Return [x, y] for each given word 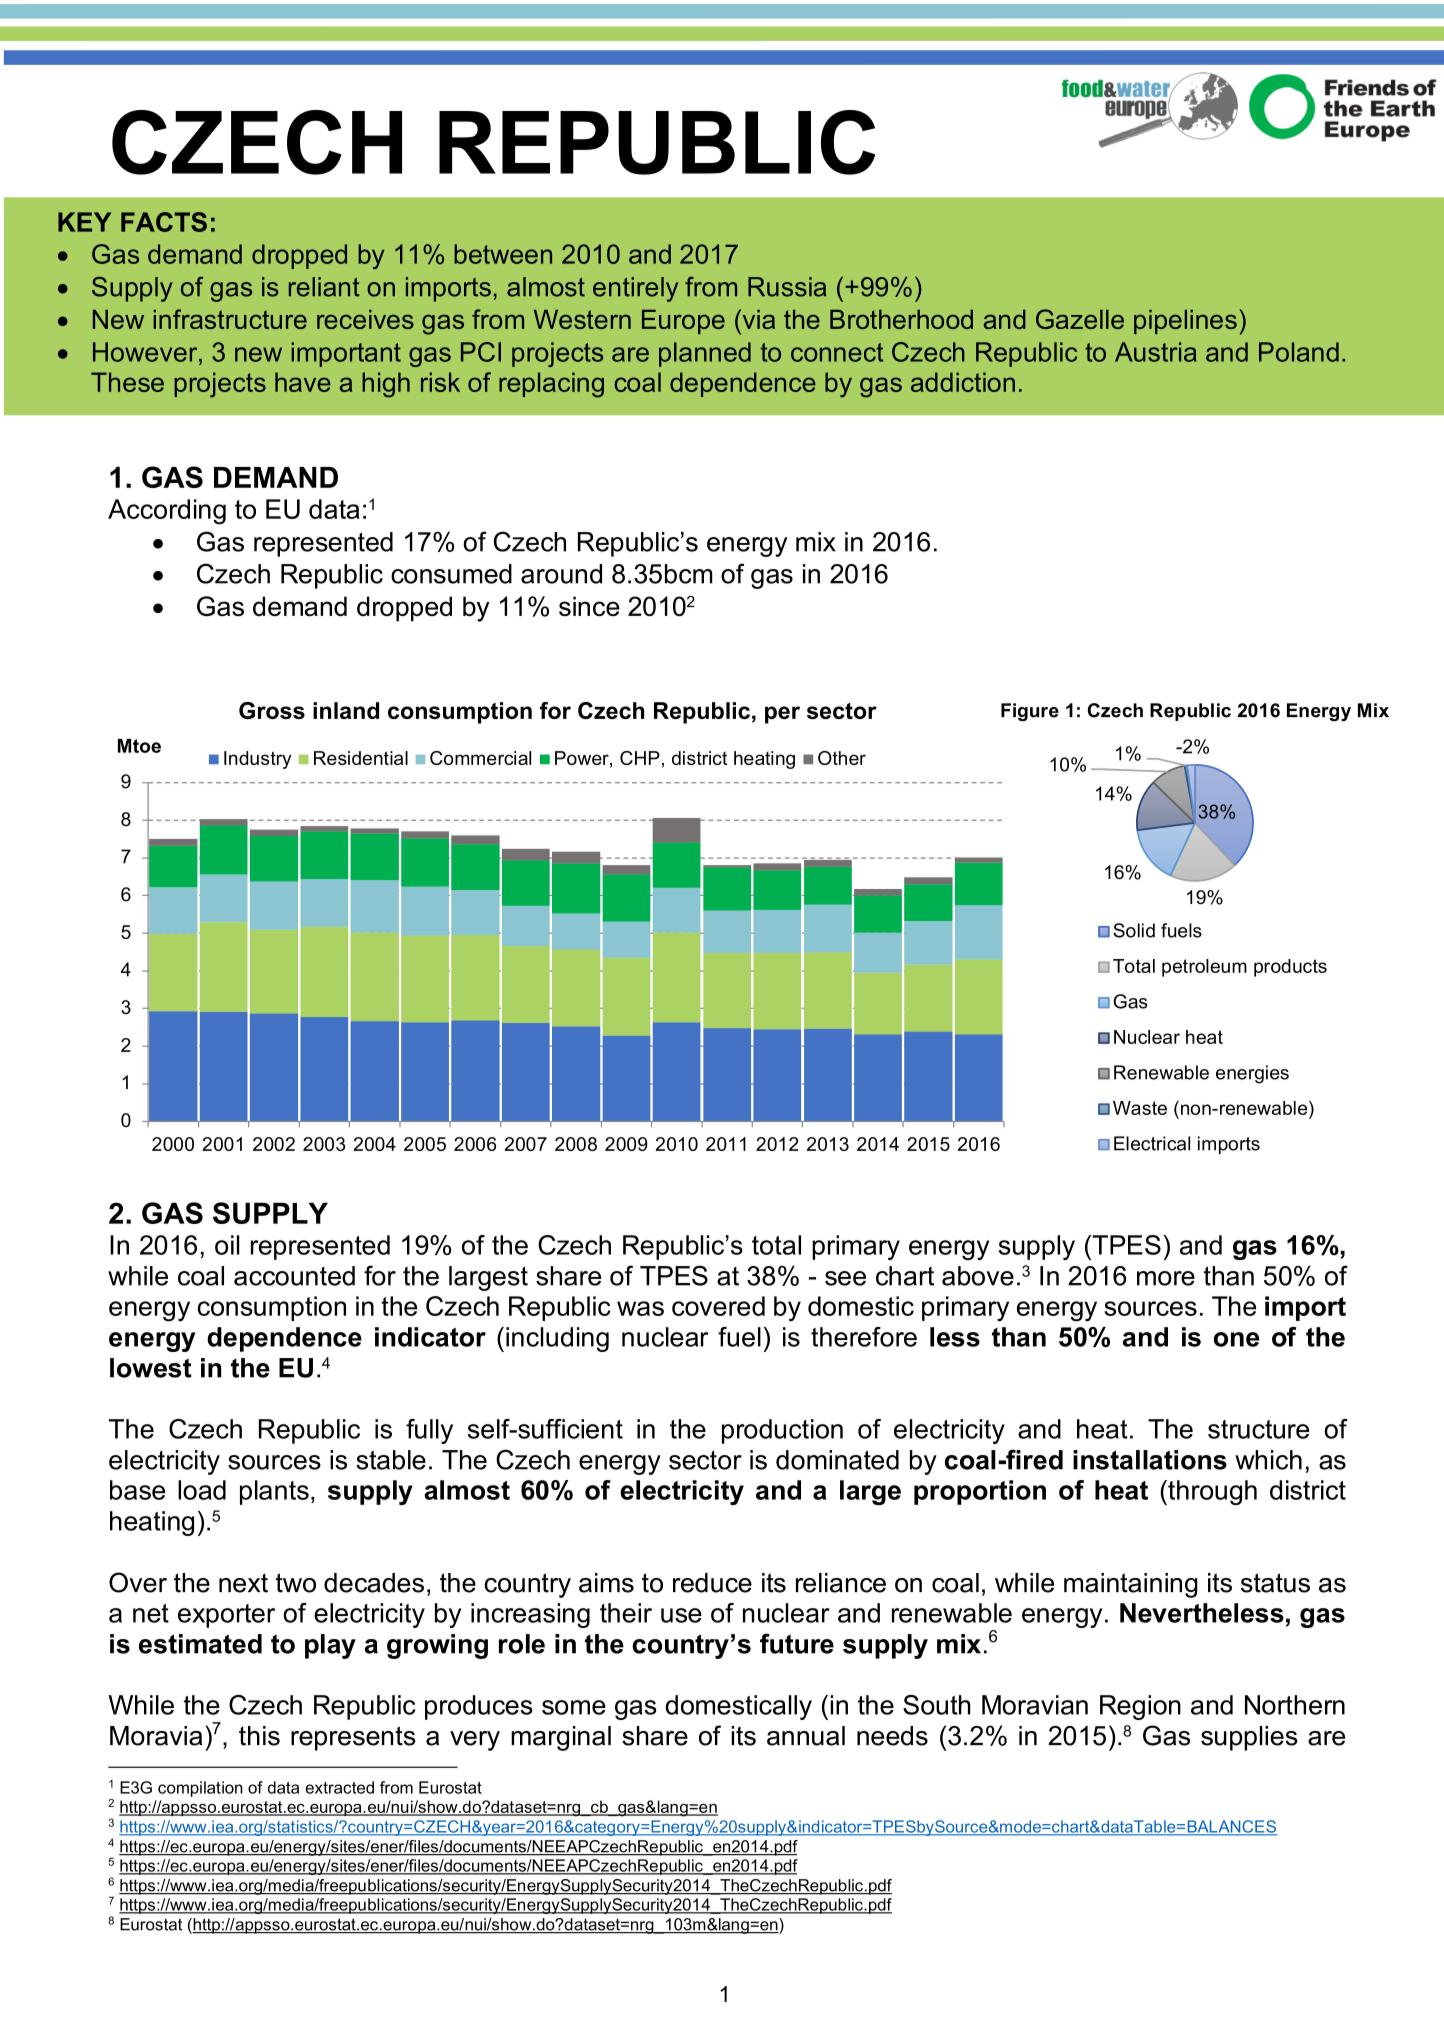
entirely [635, 289]
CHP [640, 758]
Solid [1134, 930]
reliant [324, 287]
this [259, 1736]
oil [227, 1245]
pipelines [1185, 322]
